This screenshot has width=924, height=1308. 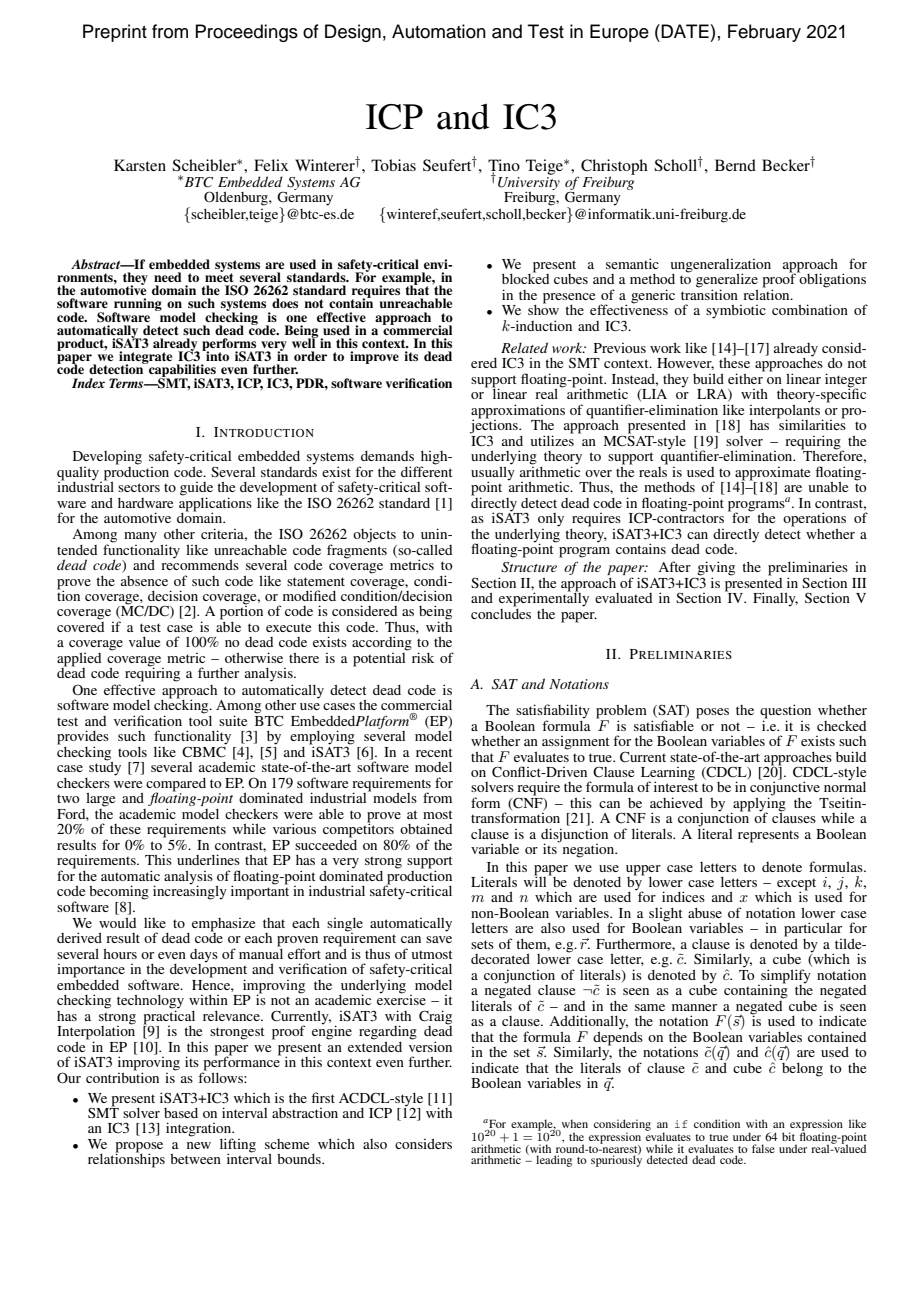 I want to click on different, so click(x=427, y=470).
